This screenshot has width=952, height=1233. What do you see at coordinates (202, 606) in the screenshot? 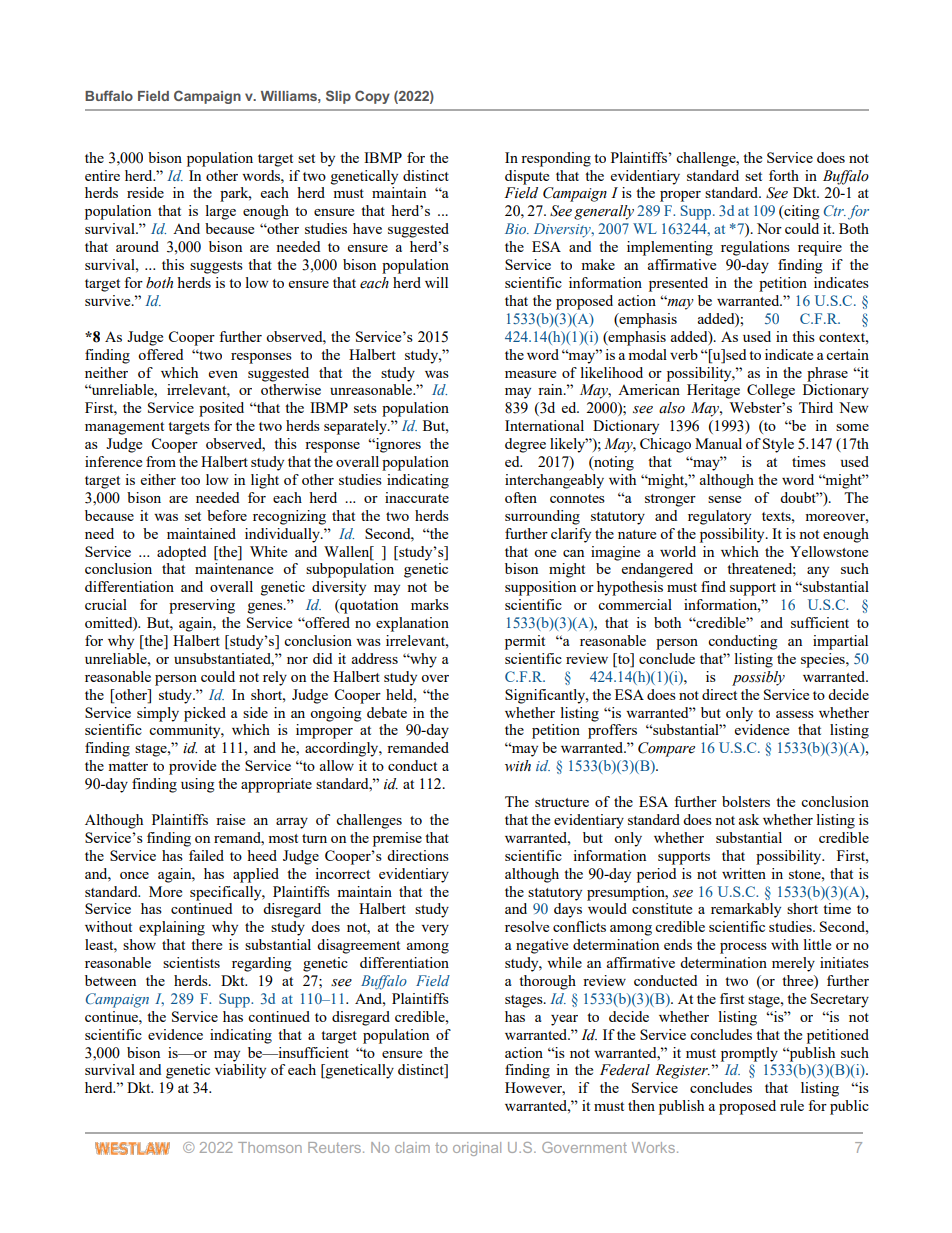
I see `preserving` at bounding box center [202, 606].
